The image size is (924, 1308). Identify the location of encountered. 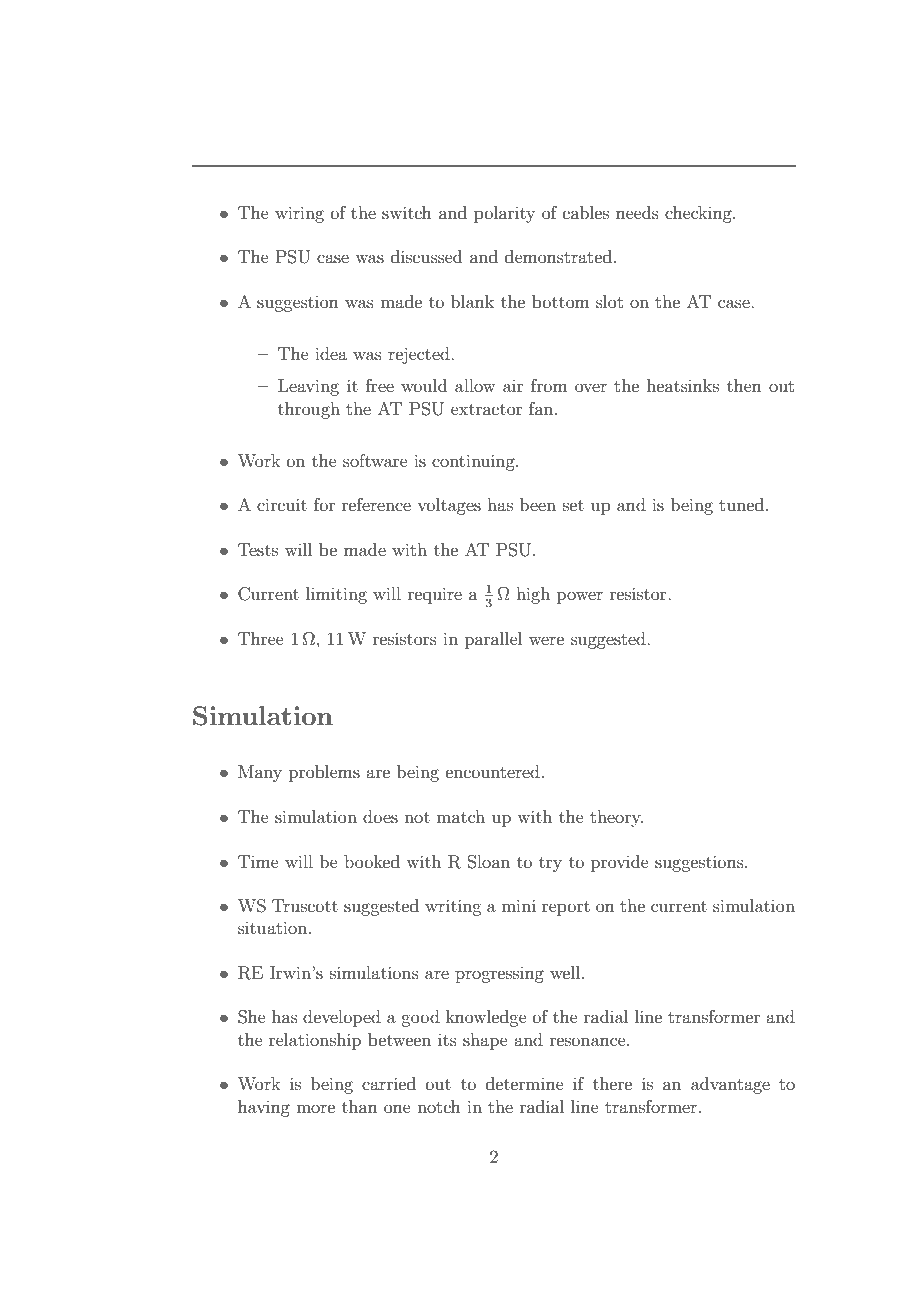
(493, 771).
